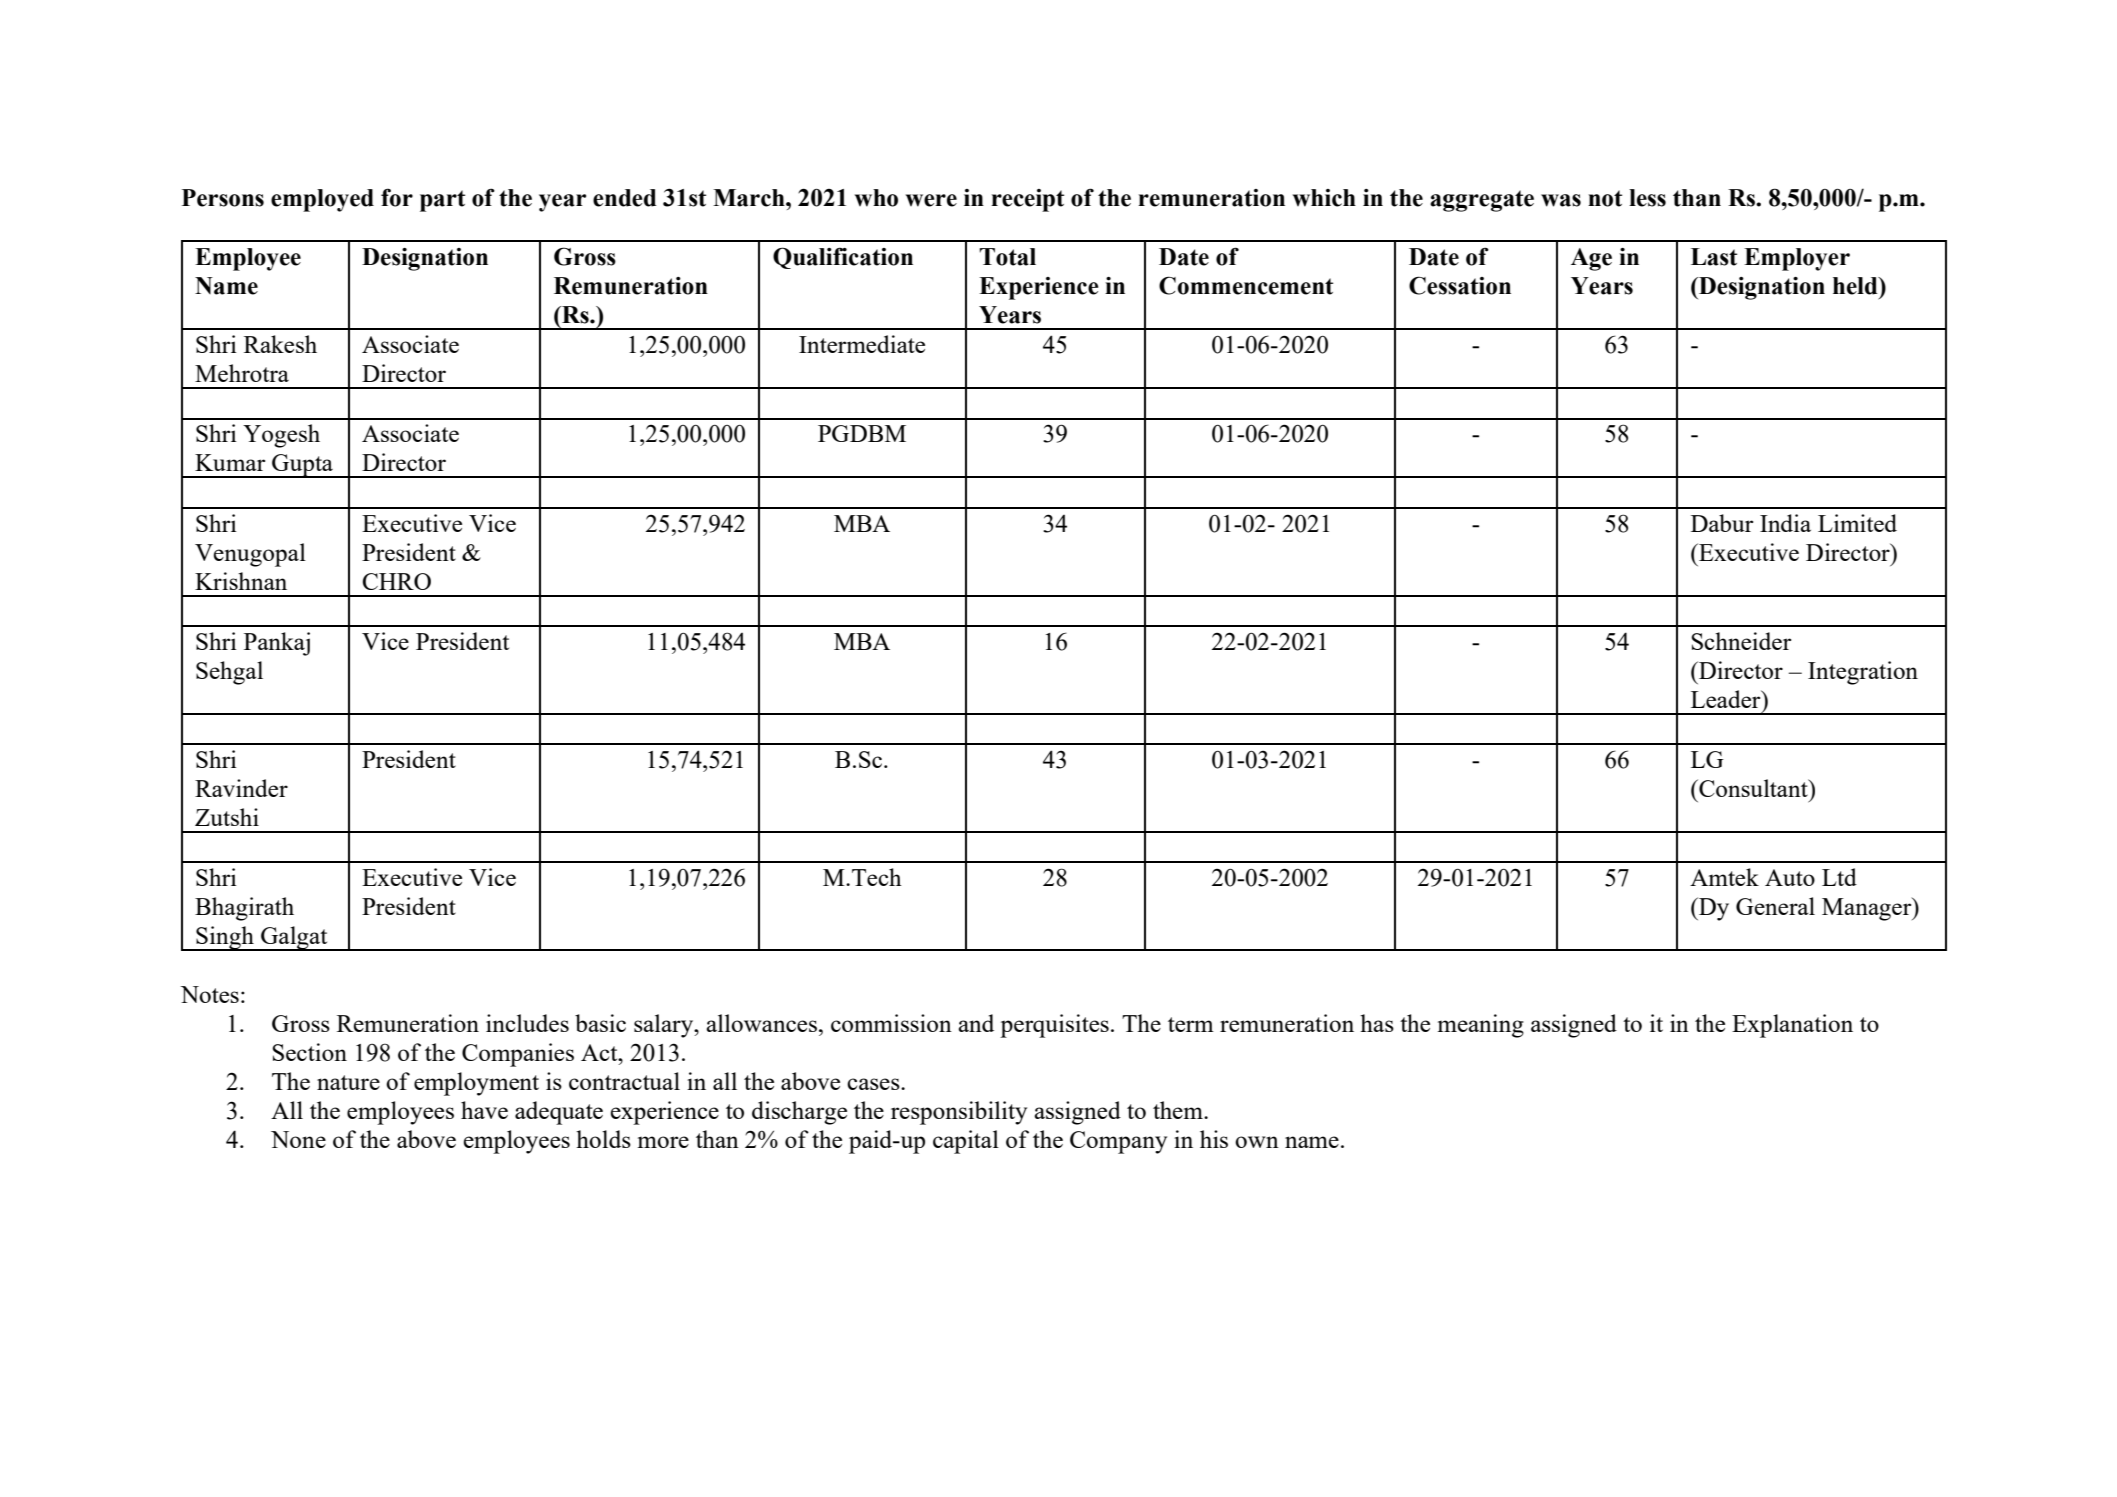  What do you see at coordinates (1722, 523) in the screenshot?
I see `Dabur` at bounding box center [1722, 523].
